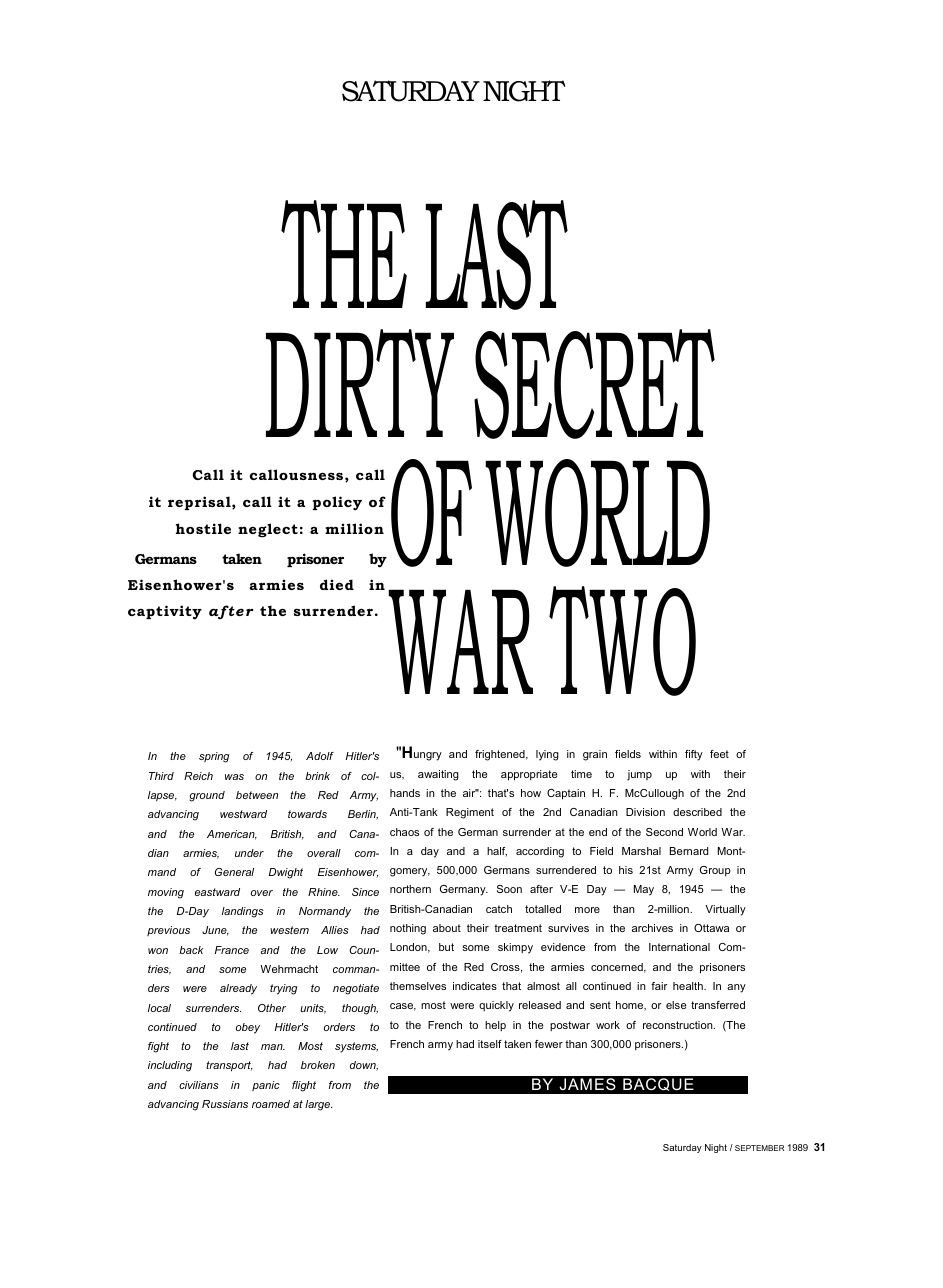 Image resolution: width=943 pixels, height=1288 pixels. Describe the element at coordinates (225, 1104) in the page. I see `Russians` at that location.
